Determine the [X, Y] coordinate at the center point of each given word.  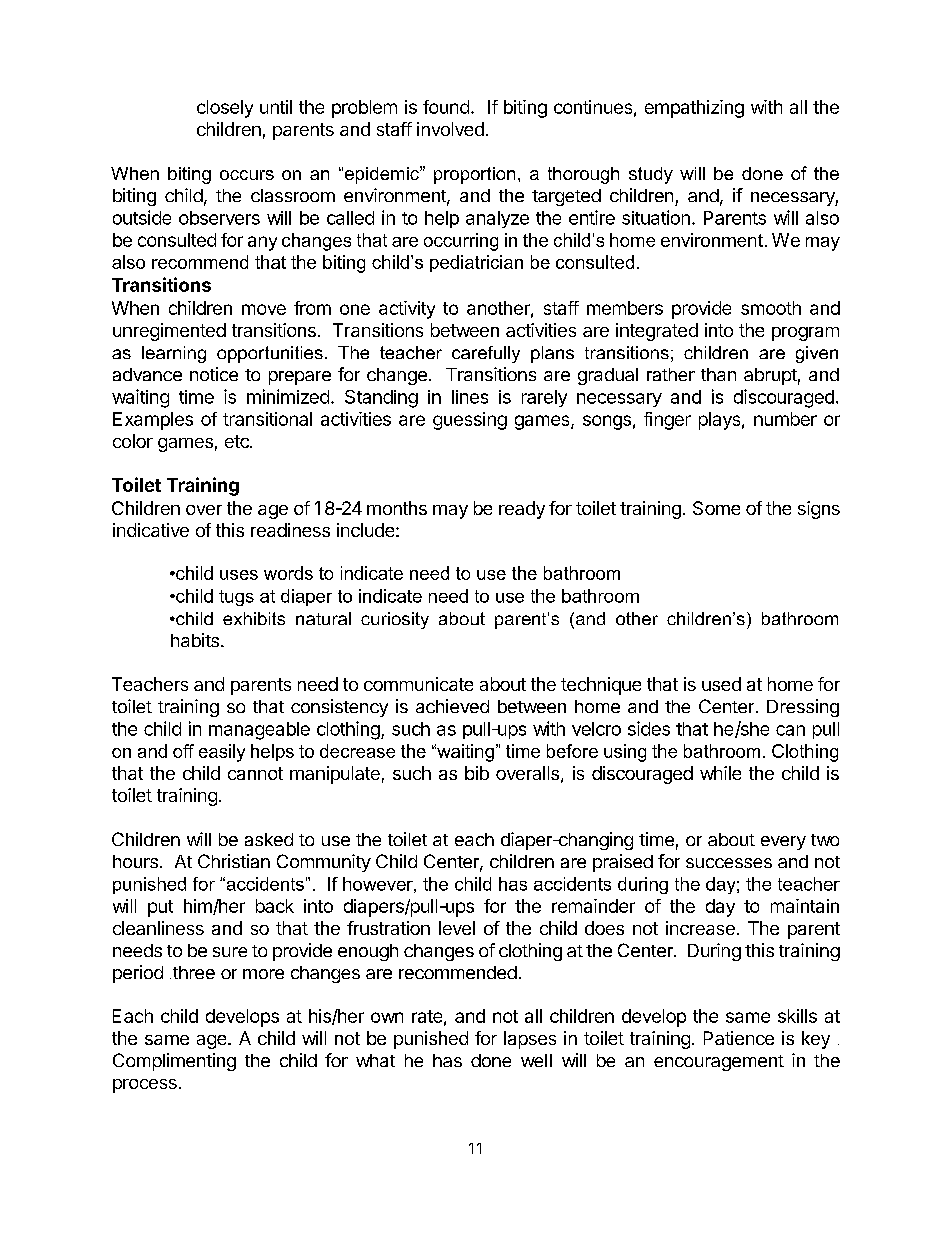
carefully [486, 354]
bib [477, 773]
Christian [234, 861]
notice [214, 374]
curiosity [395, 620]
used [721, 684]
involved [450, 129]
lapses [530, 1040]
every [783, 843]
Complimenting [174, 1062]
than [718, 374]
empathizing [694, 109]
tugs [236, 598]
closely [225, 109]
